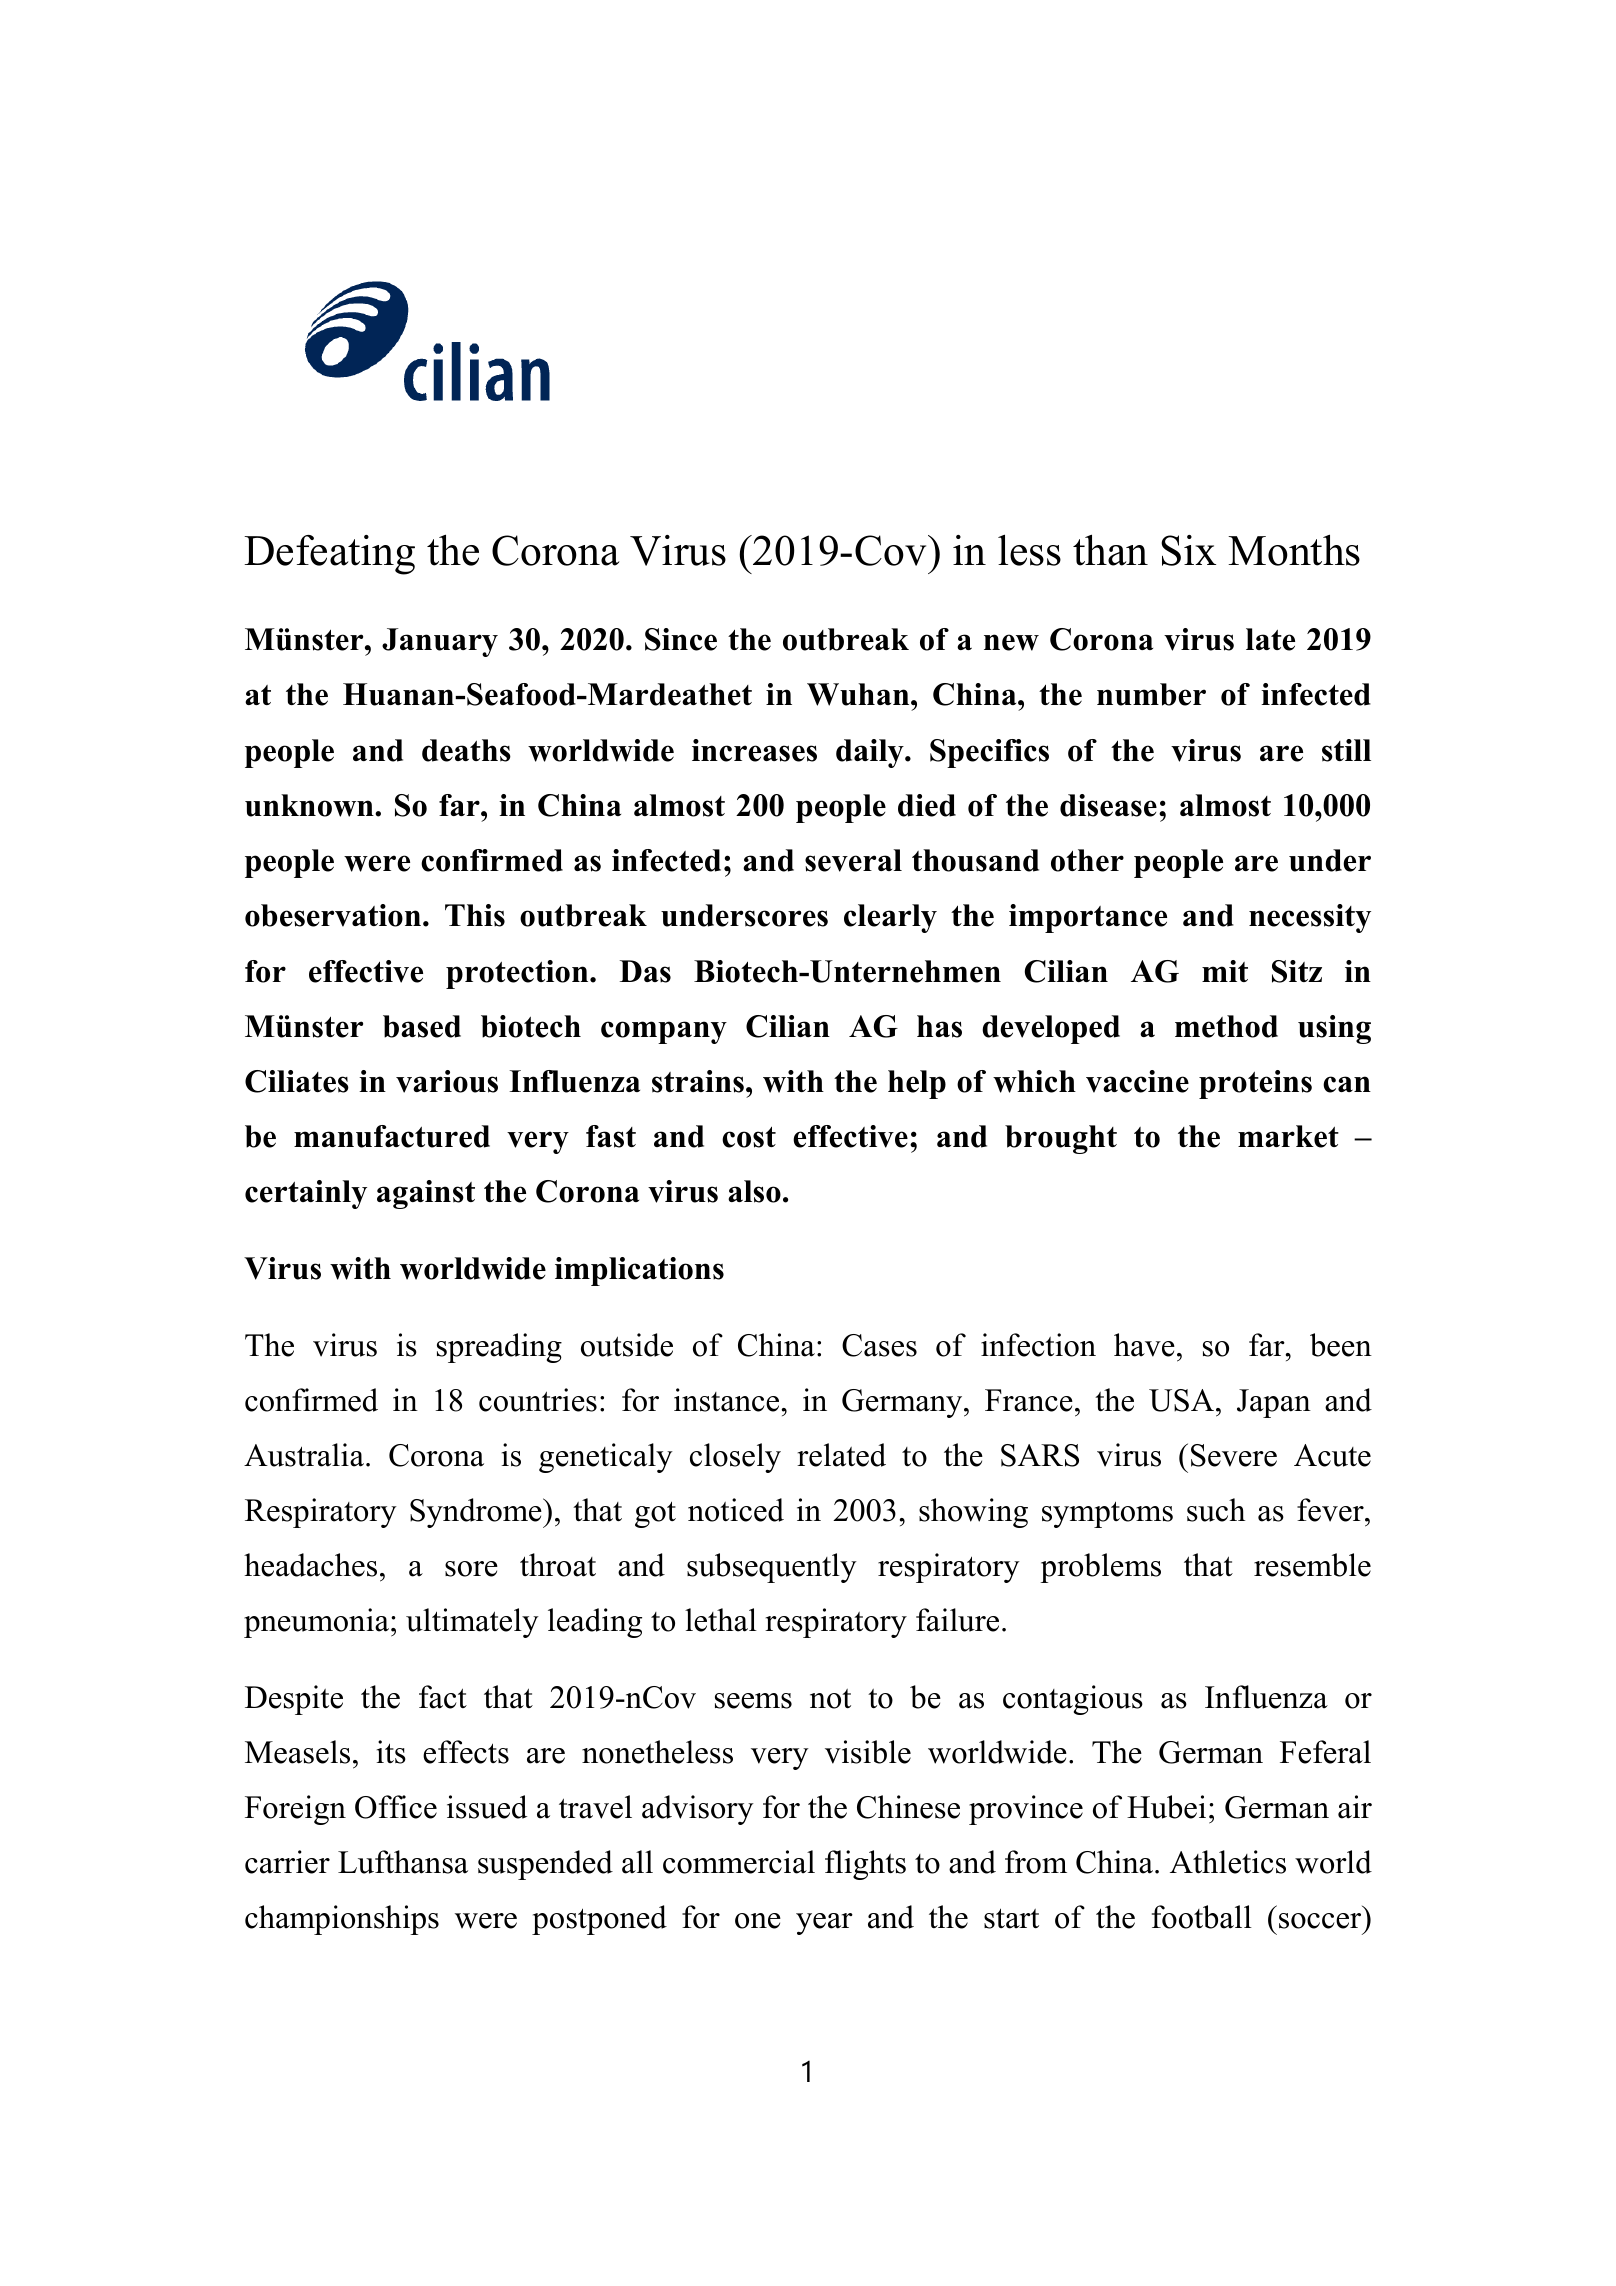  Describe the element at coordinates (422, 1026) in the page. I see `based` at that location.
